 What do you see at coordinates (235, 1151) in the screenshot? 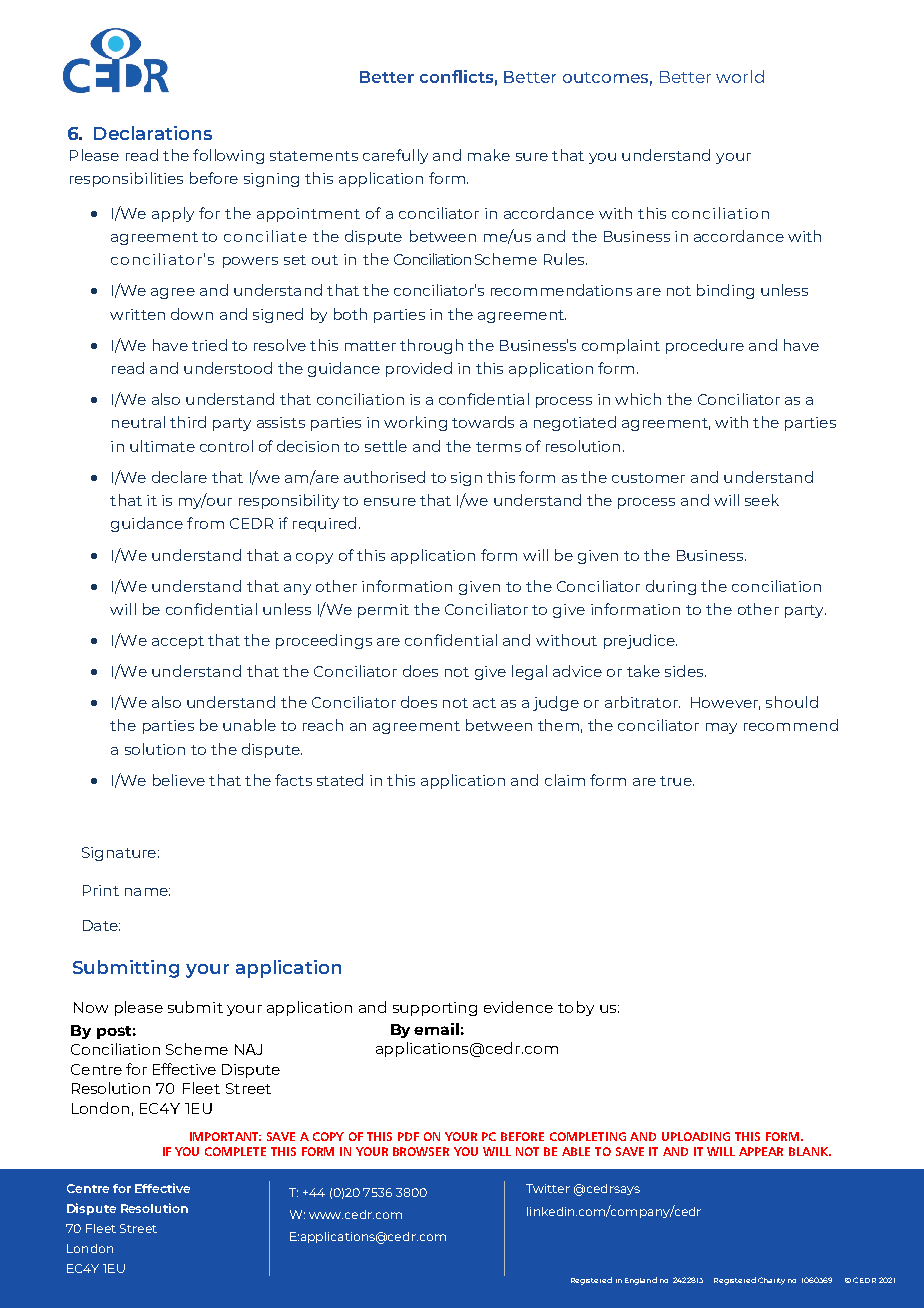
I see `COMPLETE` at bounding box center [235, 1151].
